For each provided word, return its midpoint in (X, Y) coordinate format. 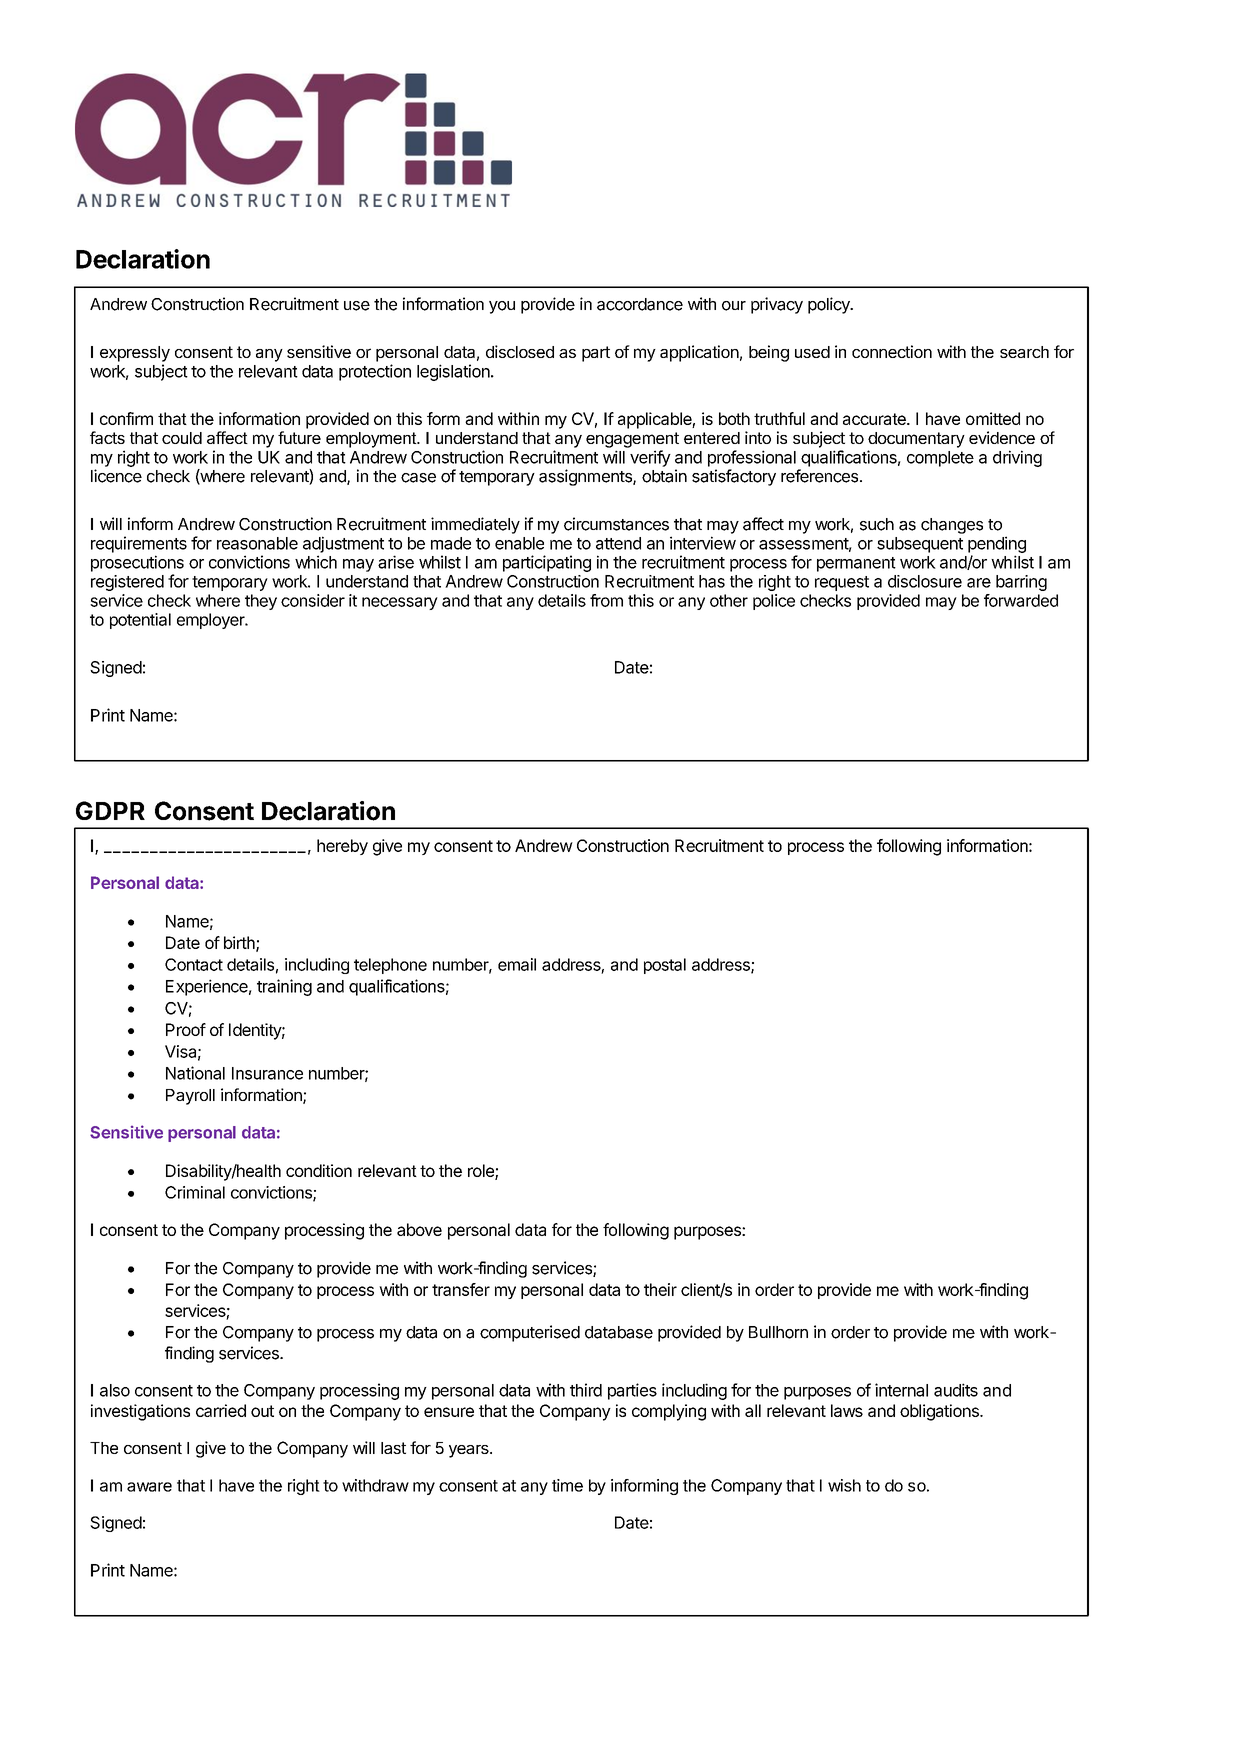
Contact (194, 964)
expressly (135, 354)
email (517, 964)
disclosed (520, 351)
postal (665, 966)
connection (892, 351)
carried (221, 1410)
